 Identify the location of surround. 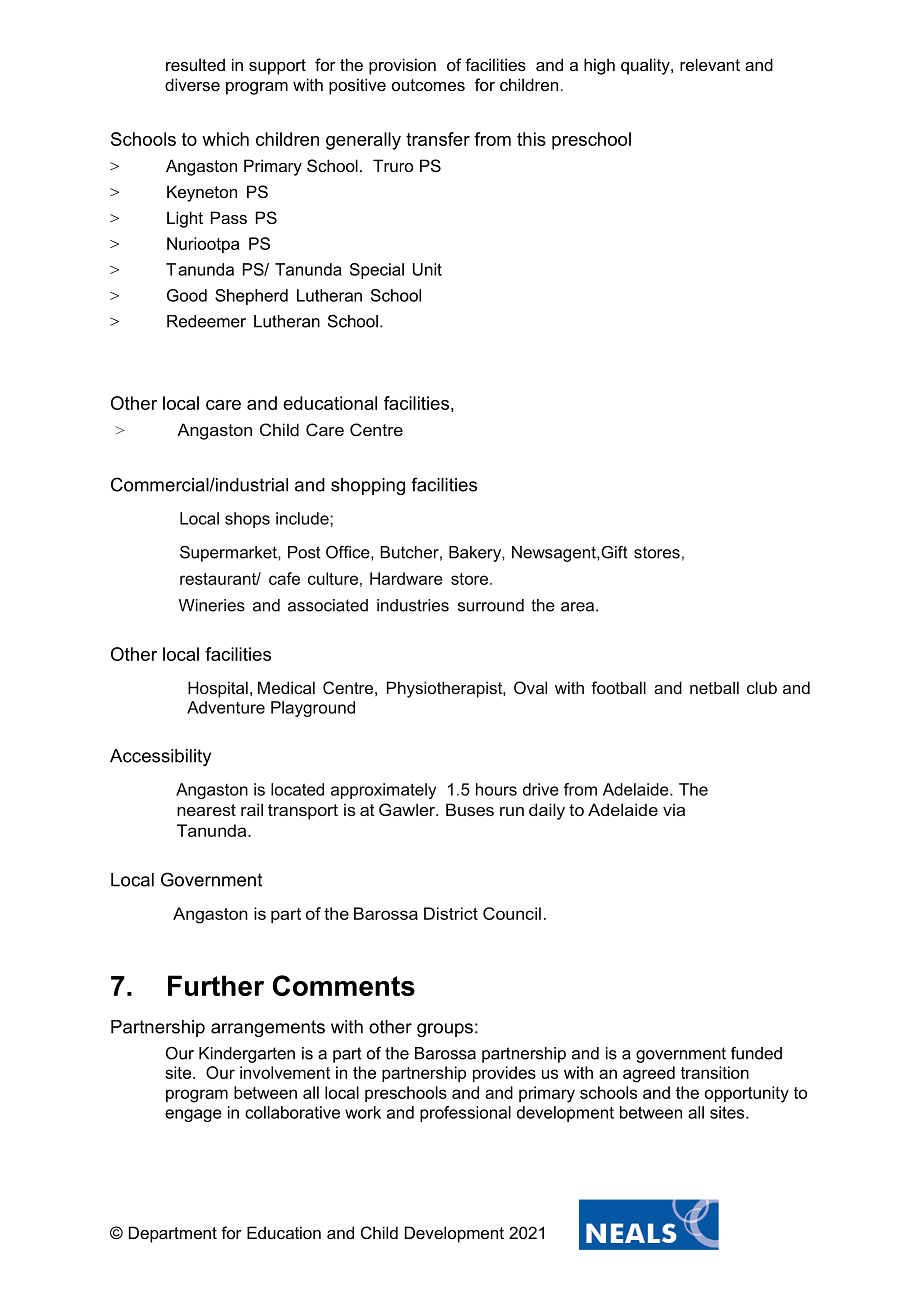
(491, 605).
